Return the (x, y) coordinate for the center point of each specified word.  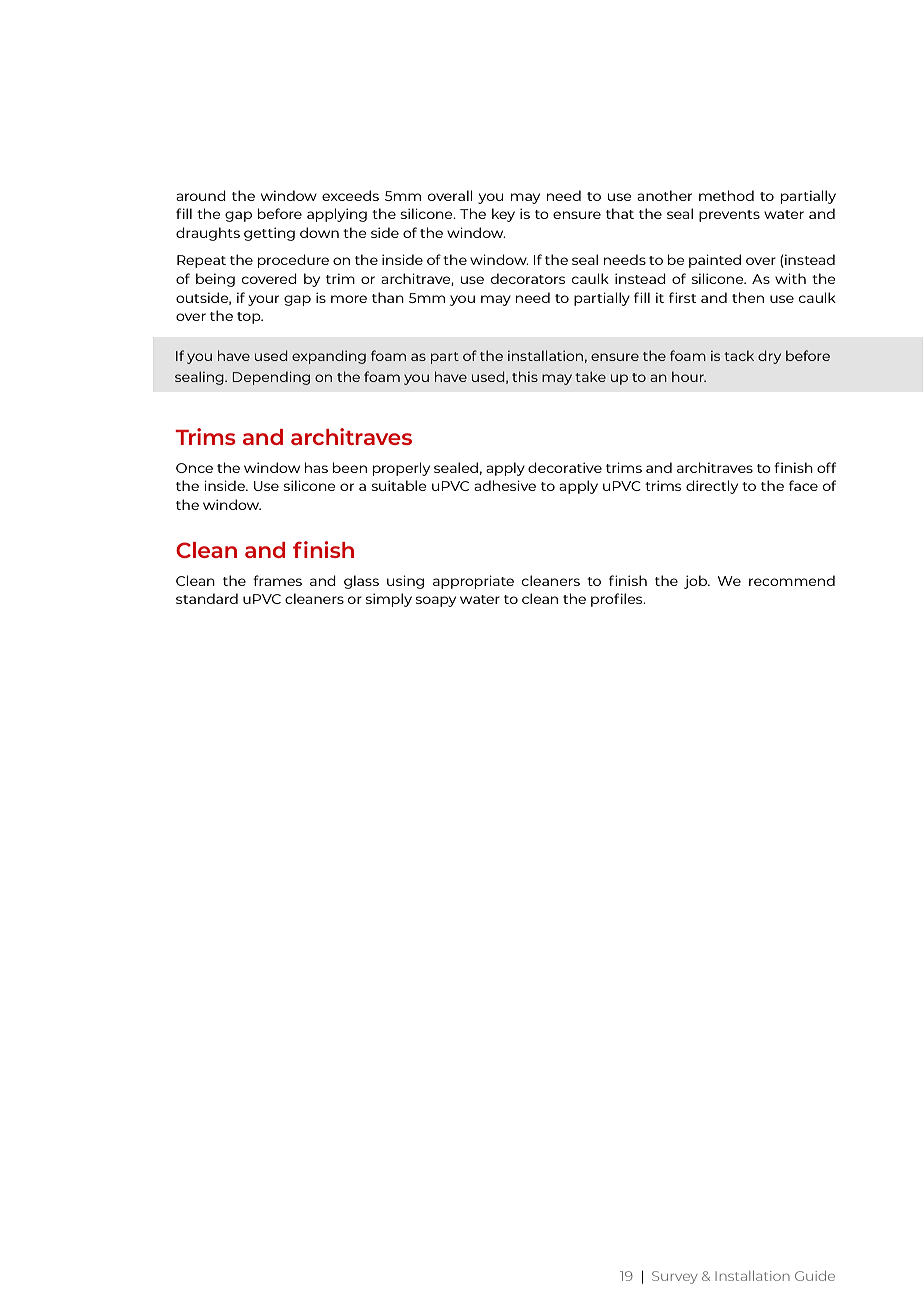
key (503, 215)
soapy (436, 601)
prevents (729, 216)
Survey (675, 1277)
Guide (815, 1276)
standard (207, 598)
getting (269, 234)
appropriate (473, 582)
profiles (618, 600)
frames (277, 580)
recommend (792, 580)
